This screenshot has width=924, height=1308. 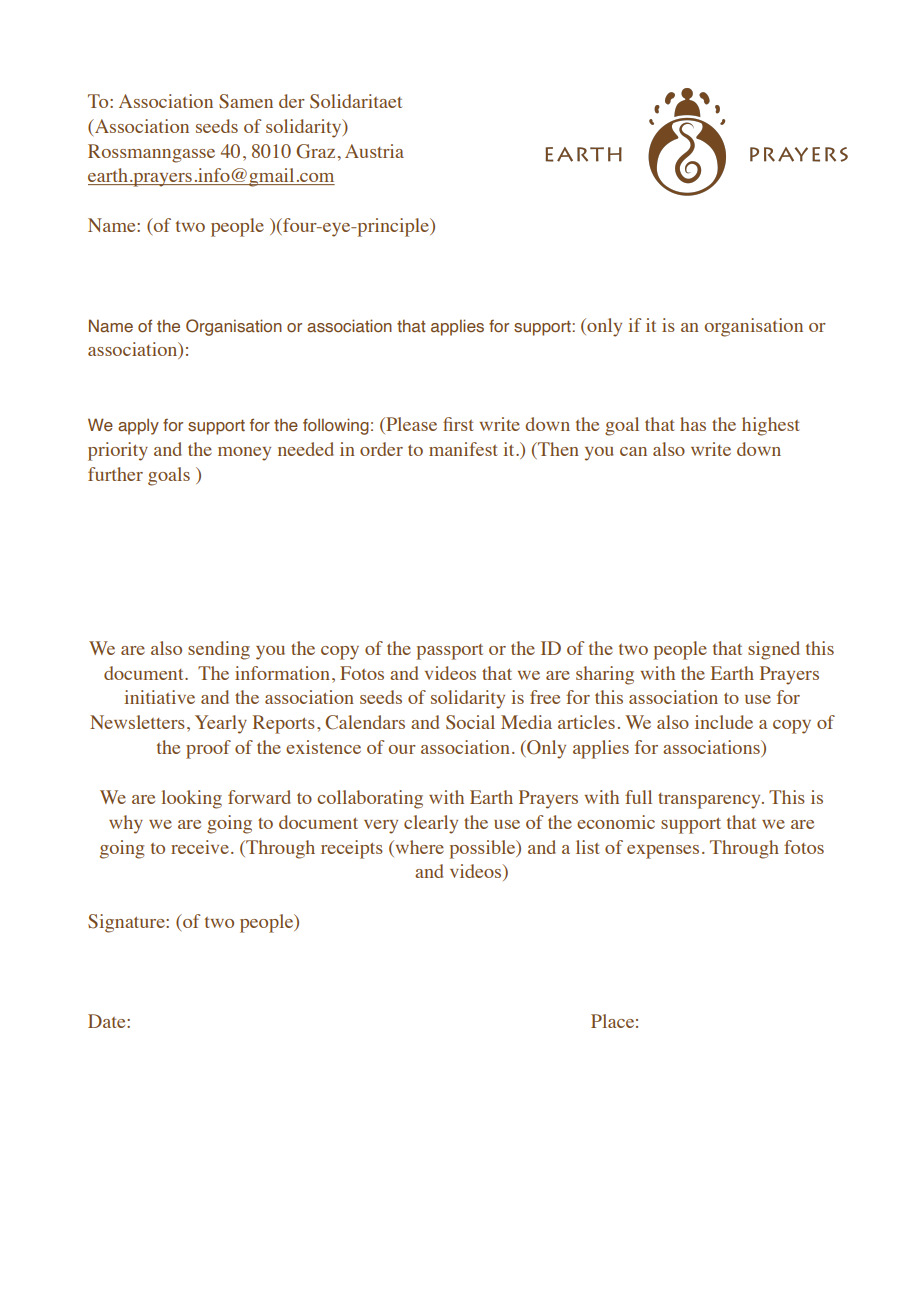 What do you see at coordinates (431, 824) in the screenshot?
I see `clearly` at bounding box center [431, 824].
